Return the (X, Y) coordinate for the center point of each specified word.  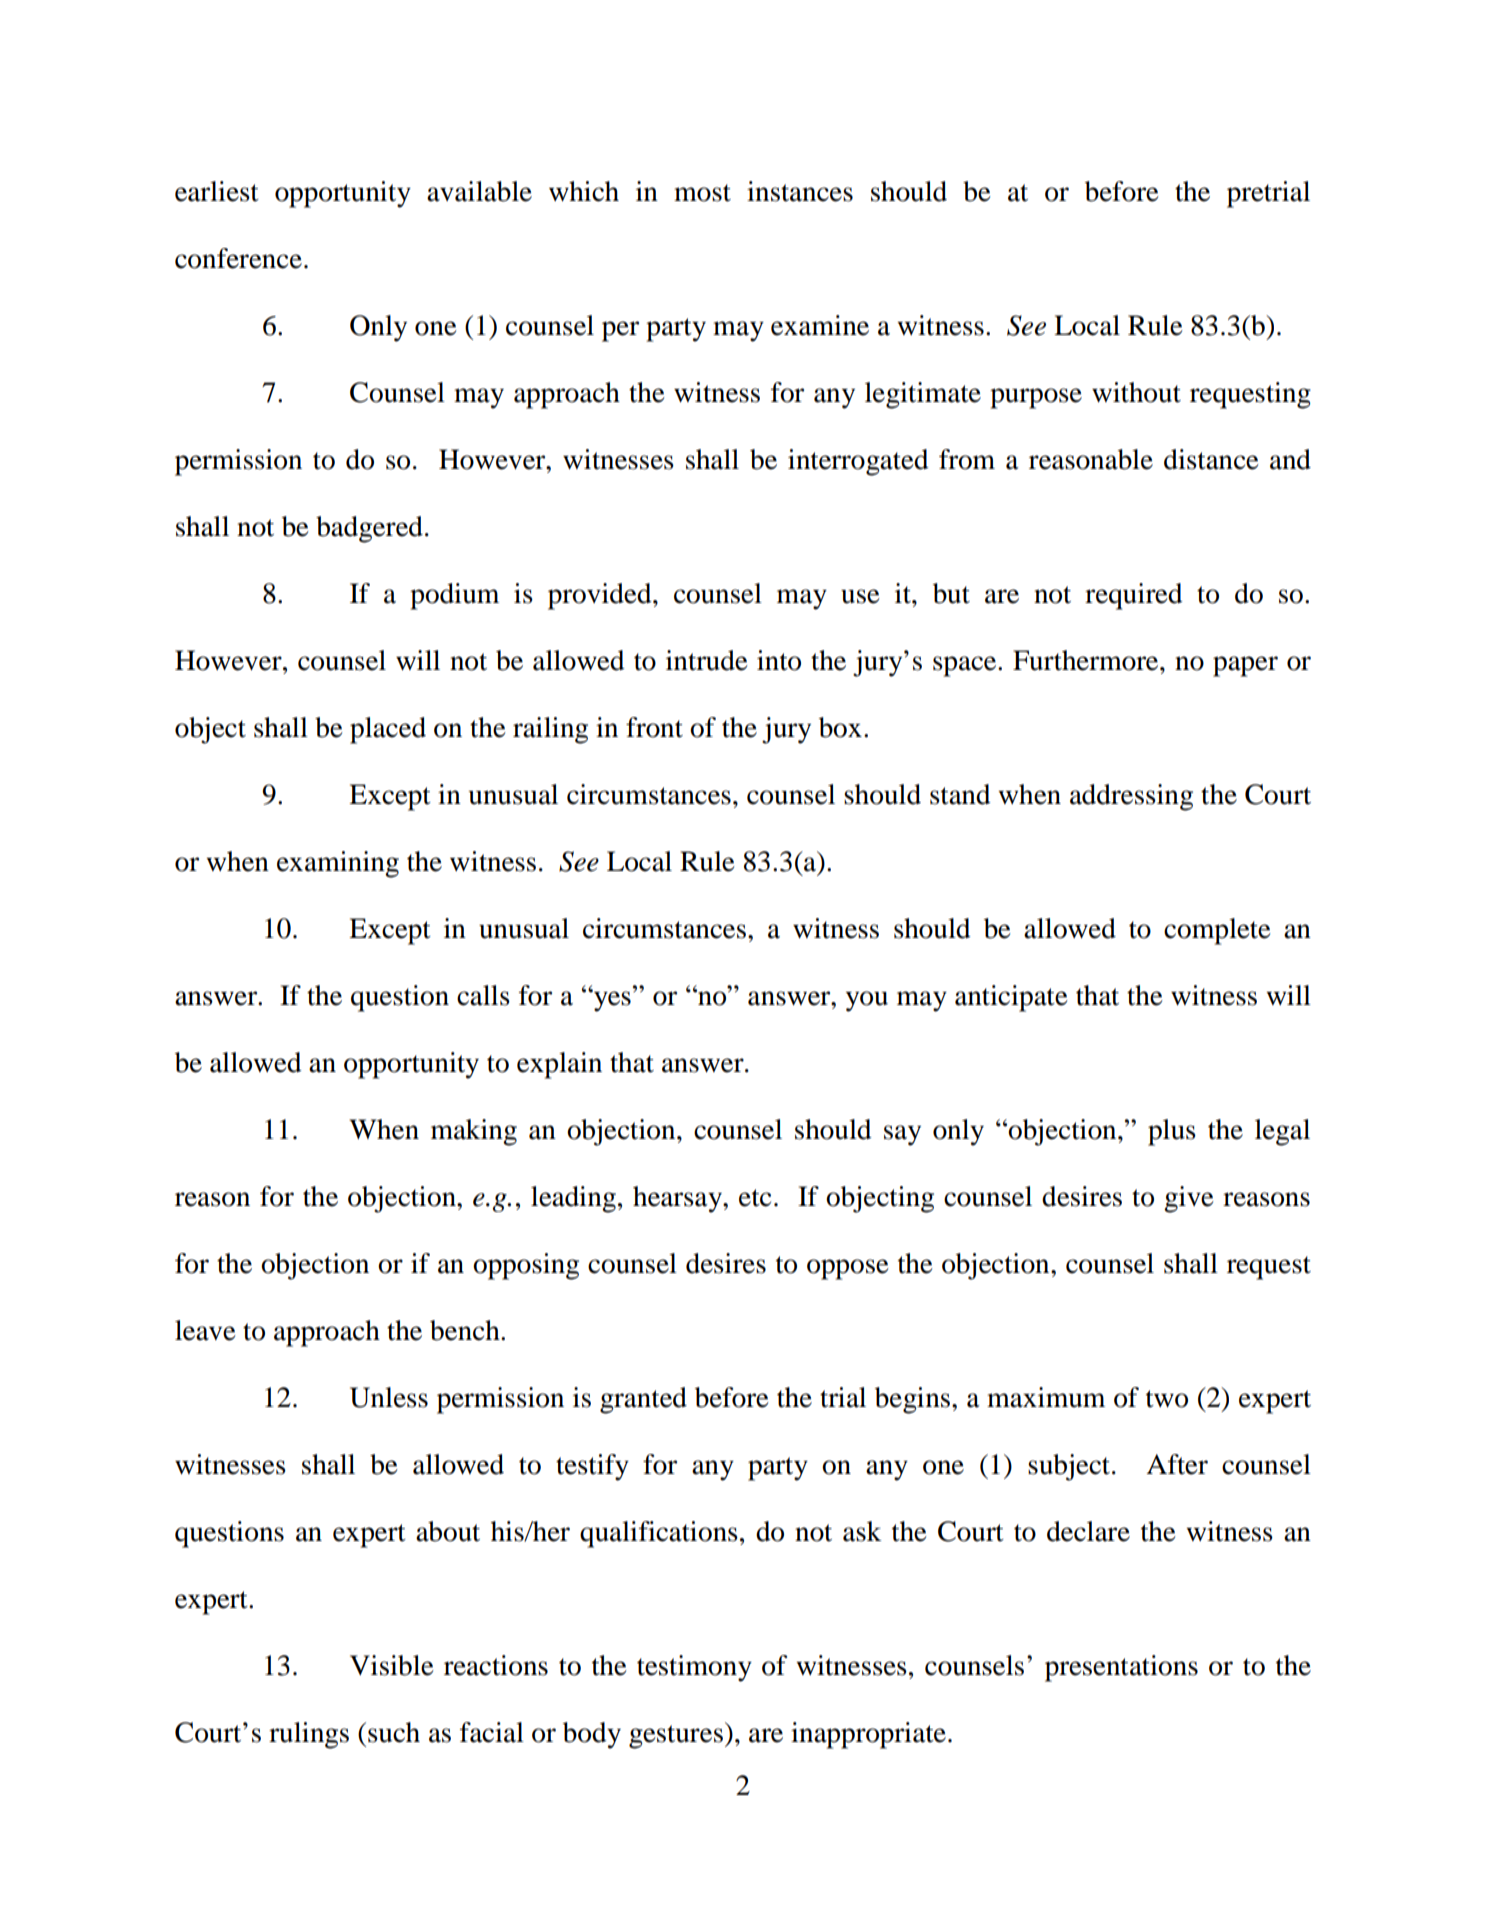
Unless (389, 1397)
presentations (1121, 1668)
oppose (848, 1269)
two (1167, 1399)
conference (238, 258)
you (867, 1001)
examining (338, 864)
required (1134, 596)
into (779, 660)
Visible (392, 1665)
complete (1217, 931)
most (702, 193)
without (1136, 392)
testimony (694, 1668)
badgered (369, 529)
